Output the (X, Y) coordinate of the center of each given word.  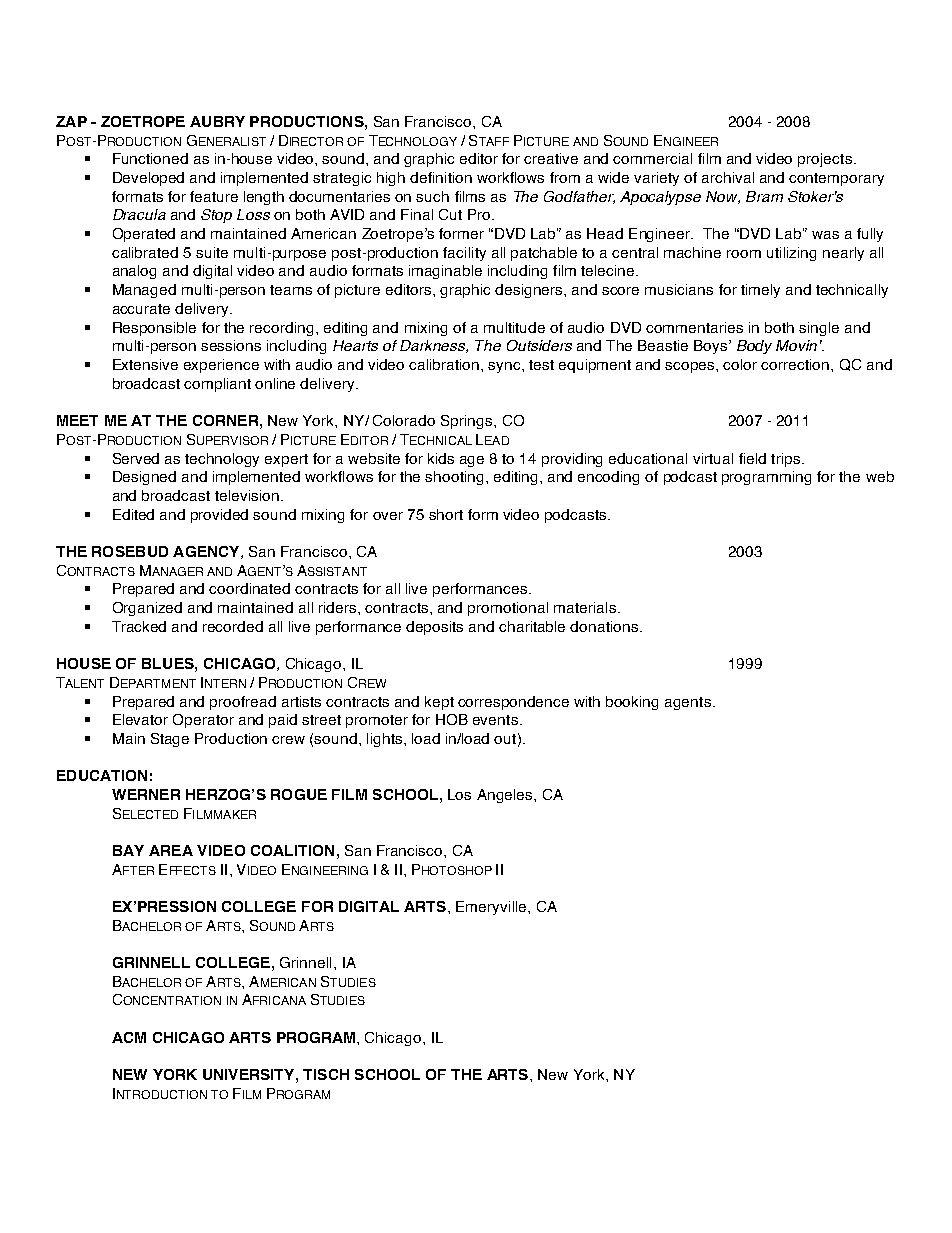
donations (604, 626)
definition (441, 177)
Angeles (506, 796)
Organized (147, 609)
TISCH (326, 1074)
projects (825, 160)
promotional (508, 609)
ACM (129, 1037)
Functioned (150, 158)
